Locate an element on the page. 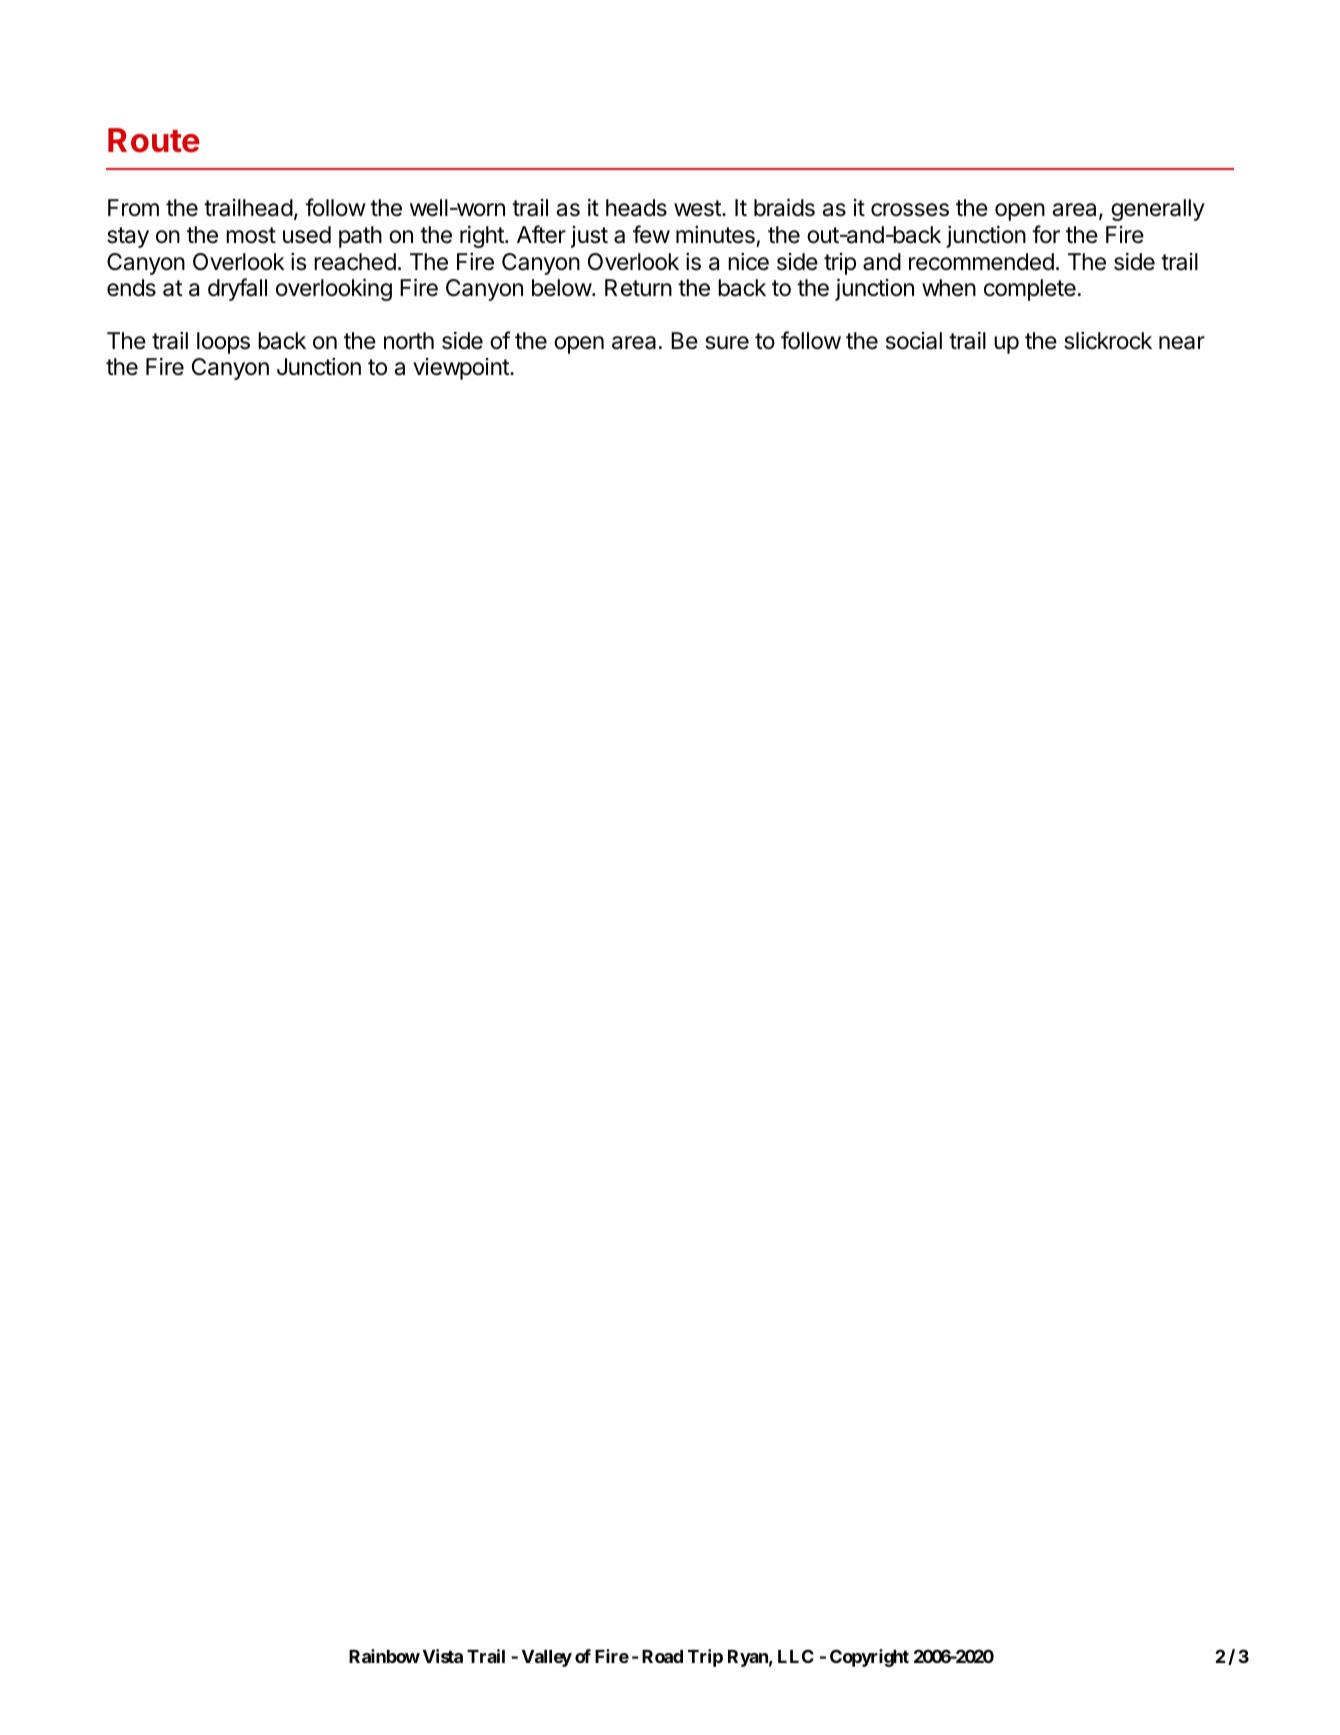 The height and width of the page is (1735, 1340). sure is located at coordinates (727, 343).
